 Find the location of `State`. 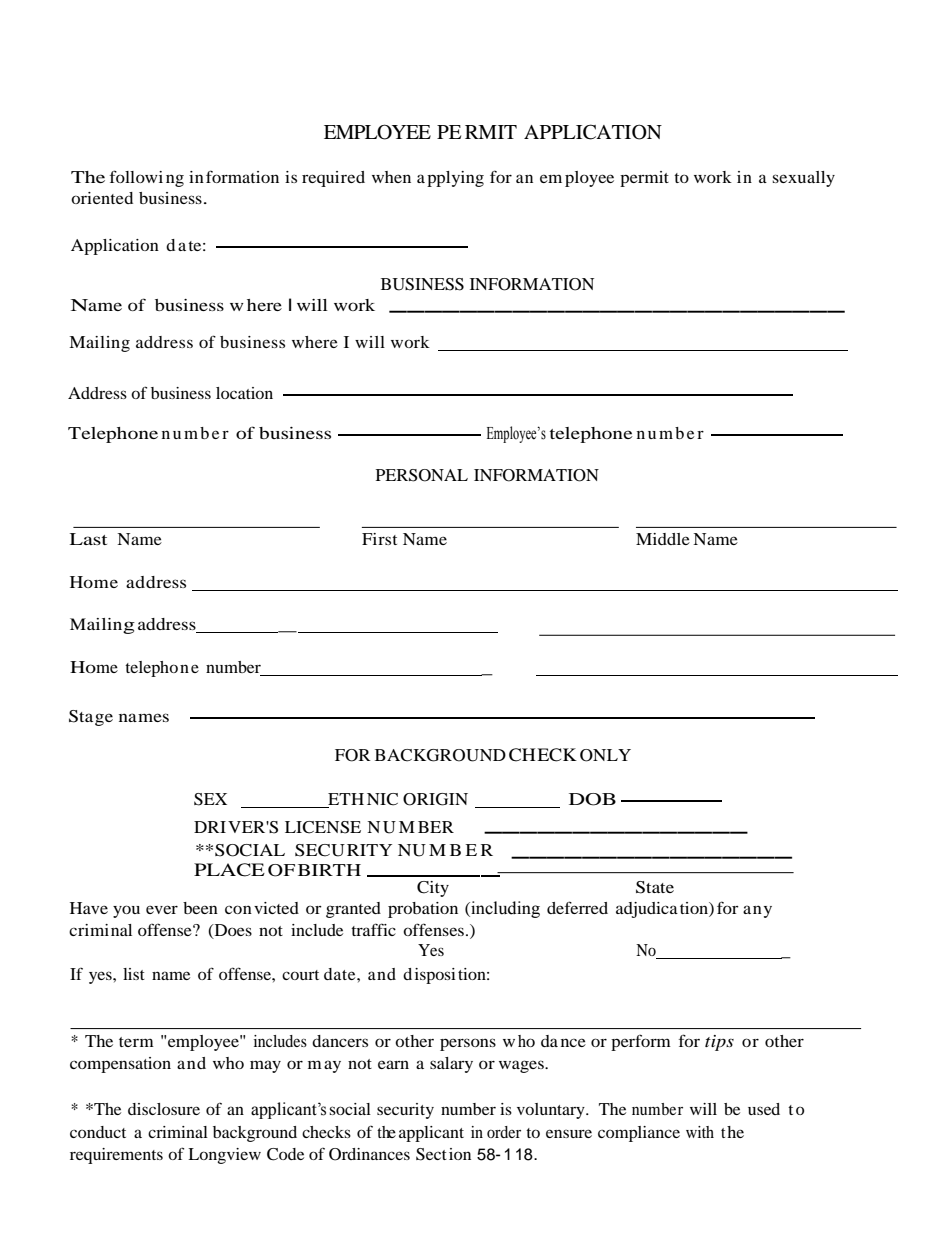

State is located at coordinates (655, 887).
